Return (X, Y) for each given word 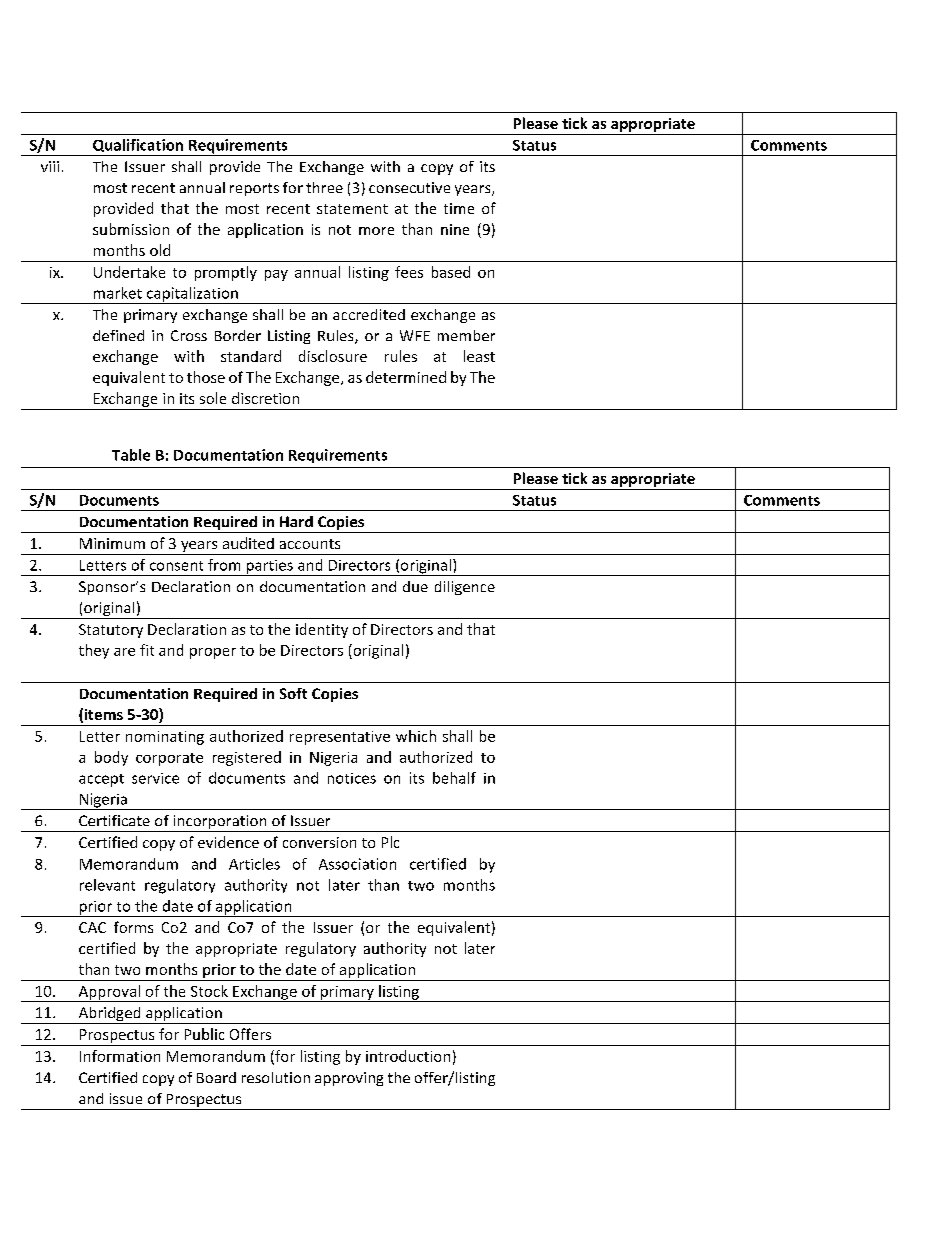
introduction (408, 1056)
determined (406, 377)
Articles (254, 864)
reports (254, 189)
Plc (390, 842)
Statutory (111, 631)
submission (131, 229)
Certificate (114, 820)
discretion (265, 398)
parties (269, 568)
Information (120, 1056)
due (415, 586)
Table (131, 455)
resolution (276, 1077)
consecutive (409, 187)
